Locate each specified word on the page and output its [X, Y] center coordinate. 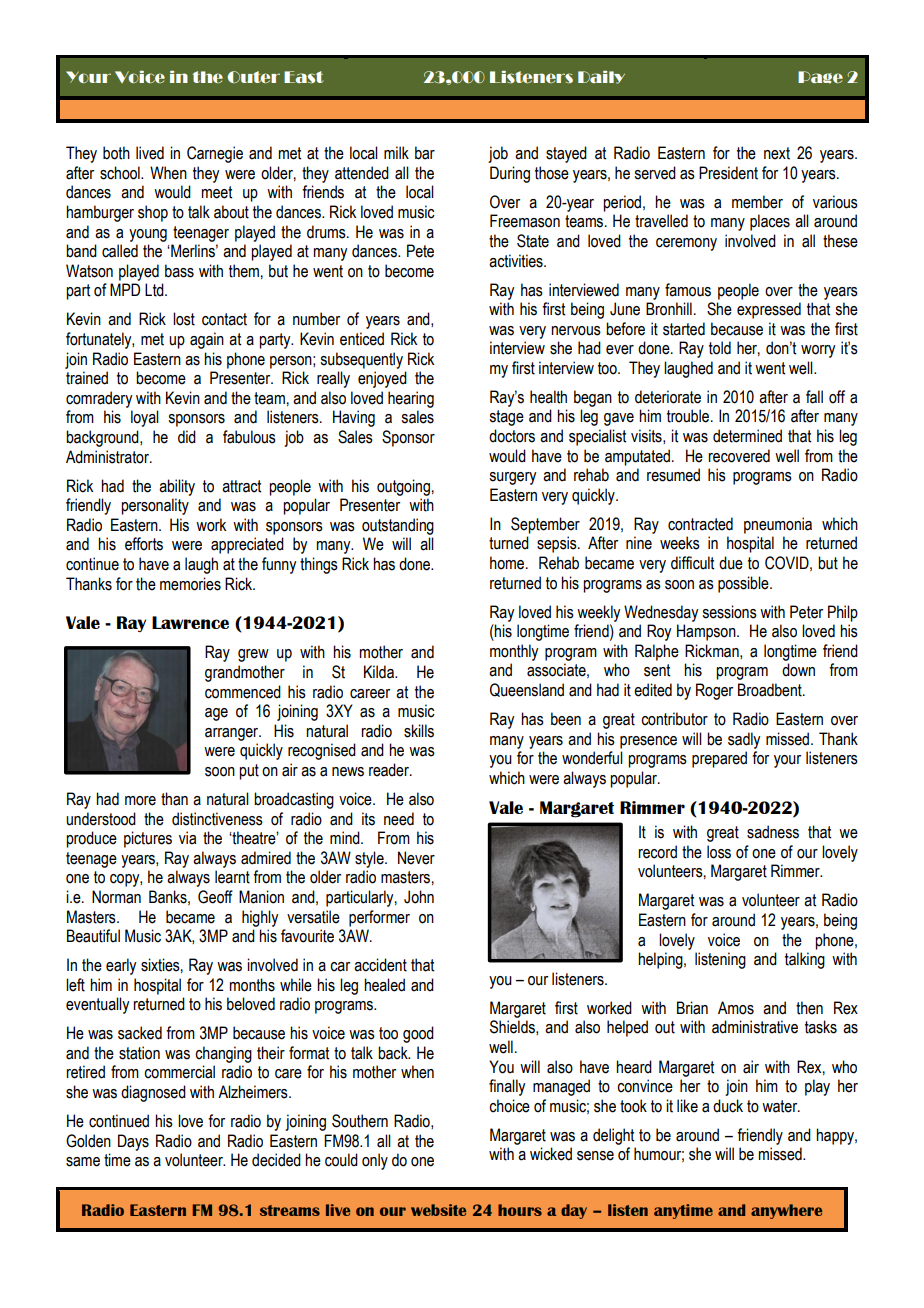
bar [425, 153]
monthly [514, 652]
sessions [729, 612]
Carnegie [215, 154]
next [777, 153]
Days [133, 1142]
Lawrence [190, 622]
